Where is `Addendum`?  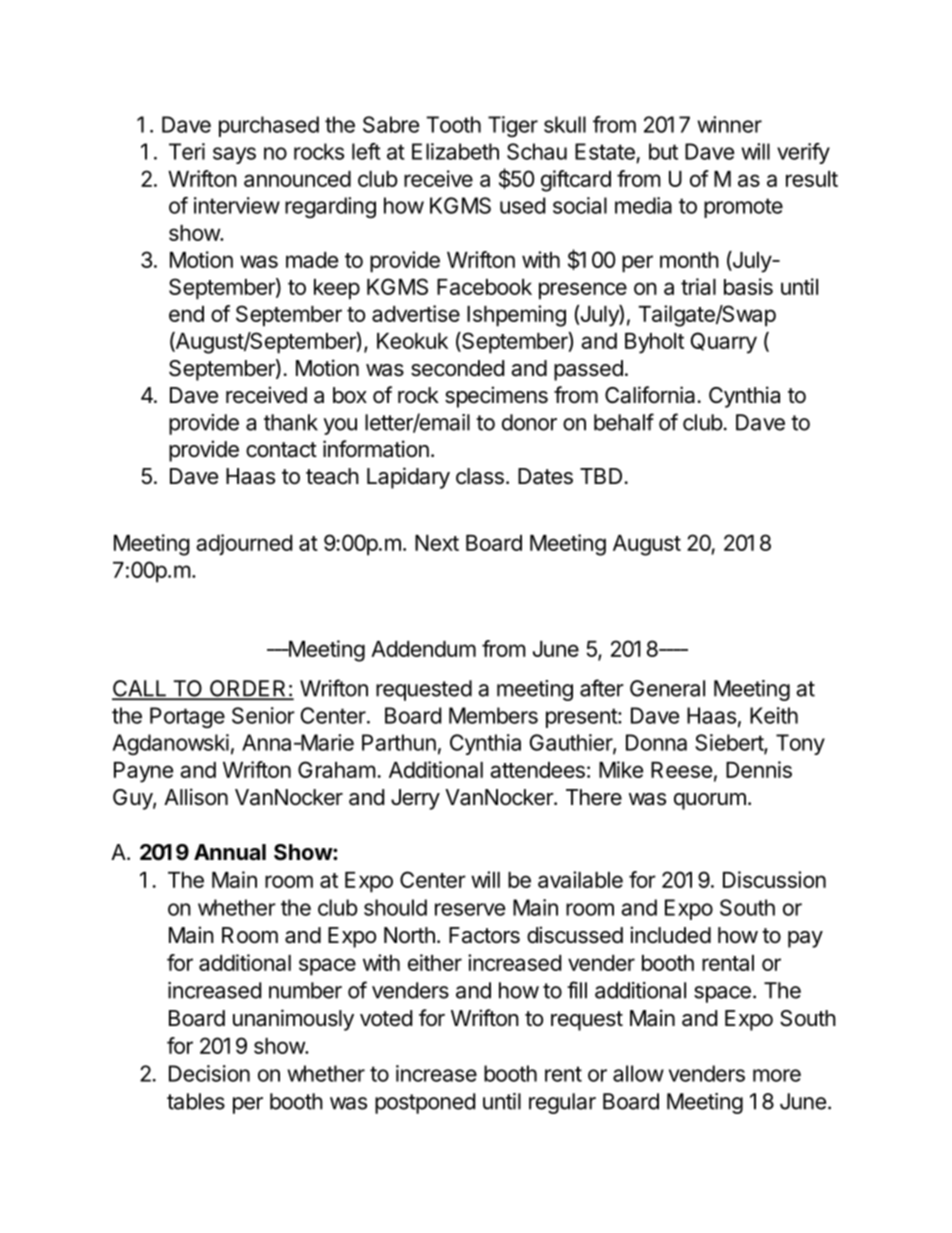
Addendum is located at coordinates (423, 649).
